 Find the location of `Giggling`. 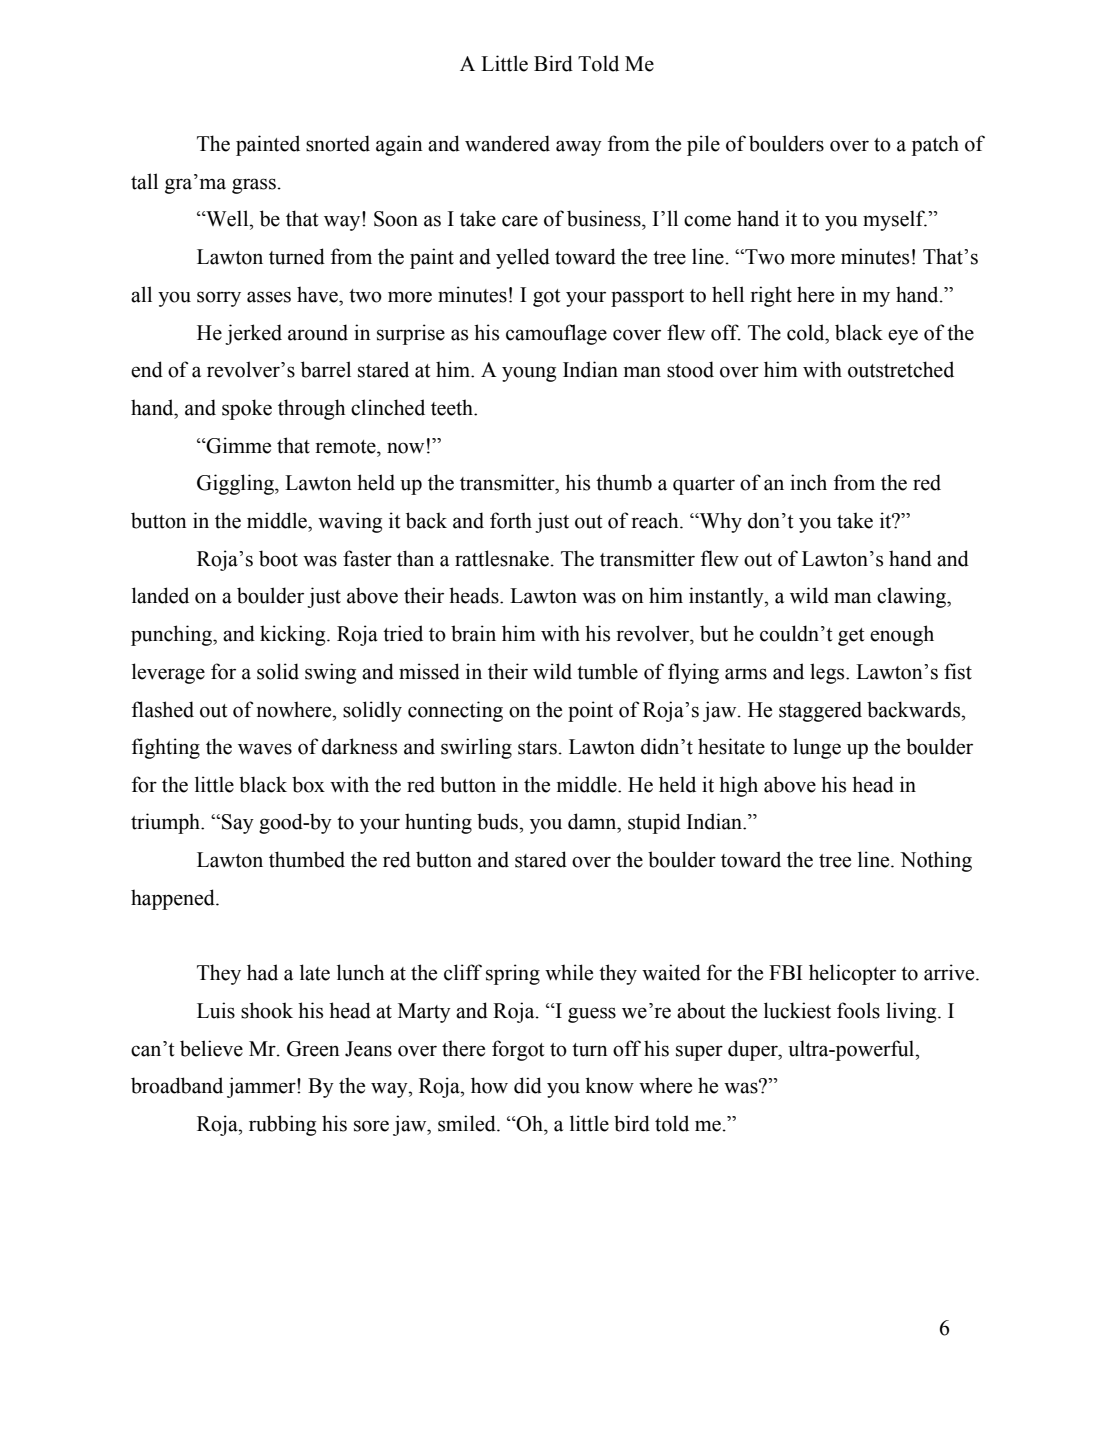

Giggling is located at coordinates (236, 484).
